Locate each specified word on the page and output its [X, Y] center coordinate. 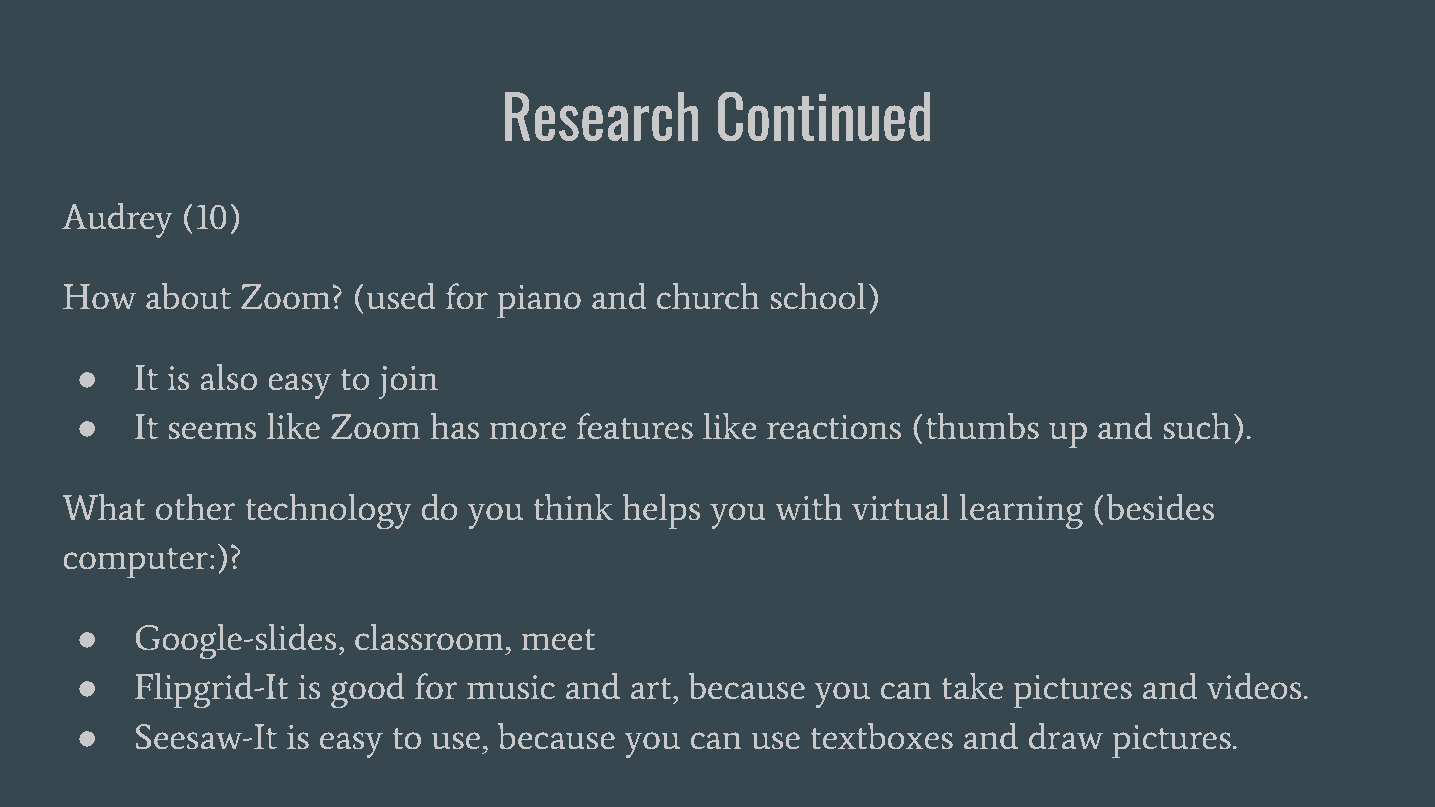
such [1197, 426]
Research [601, 116]
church [708, 296]
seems [212, 430]
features [635, 426]
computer [137, 563]
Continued [824, 116]
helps [661, 512]
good [368, 691]
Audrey [117, 220]
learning [1021, 512]
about [188, 296]
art [652, 688]
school [818, 296]
